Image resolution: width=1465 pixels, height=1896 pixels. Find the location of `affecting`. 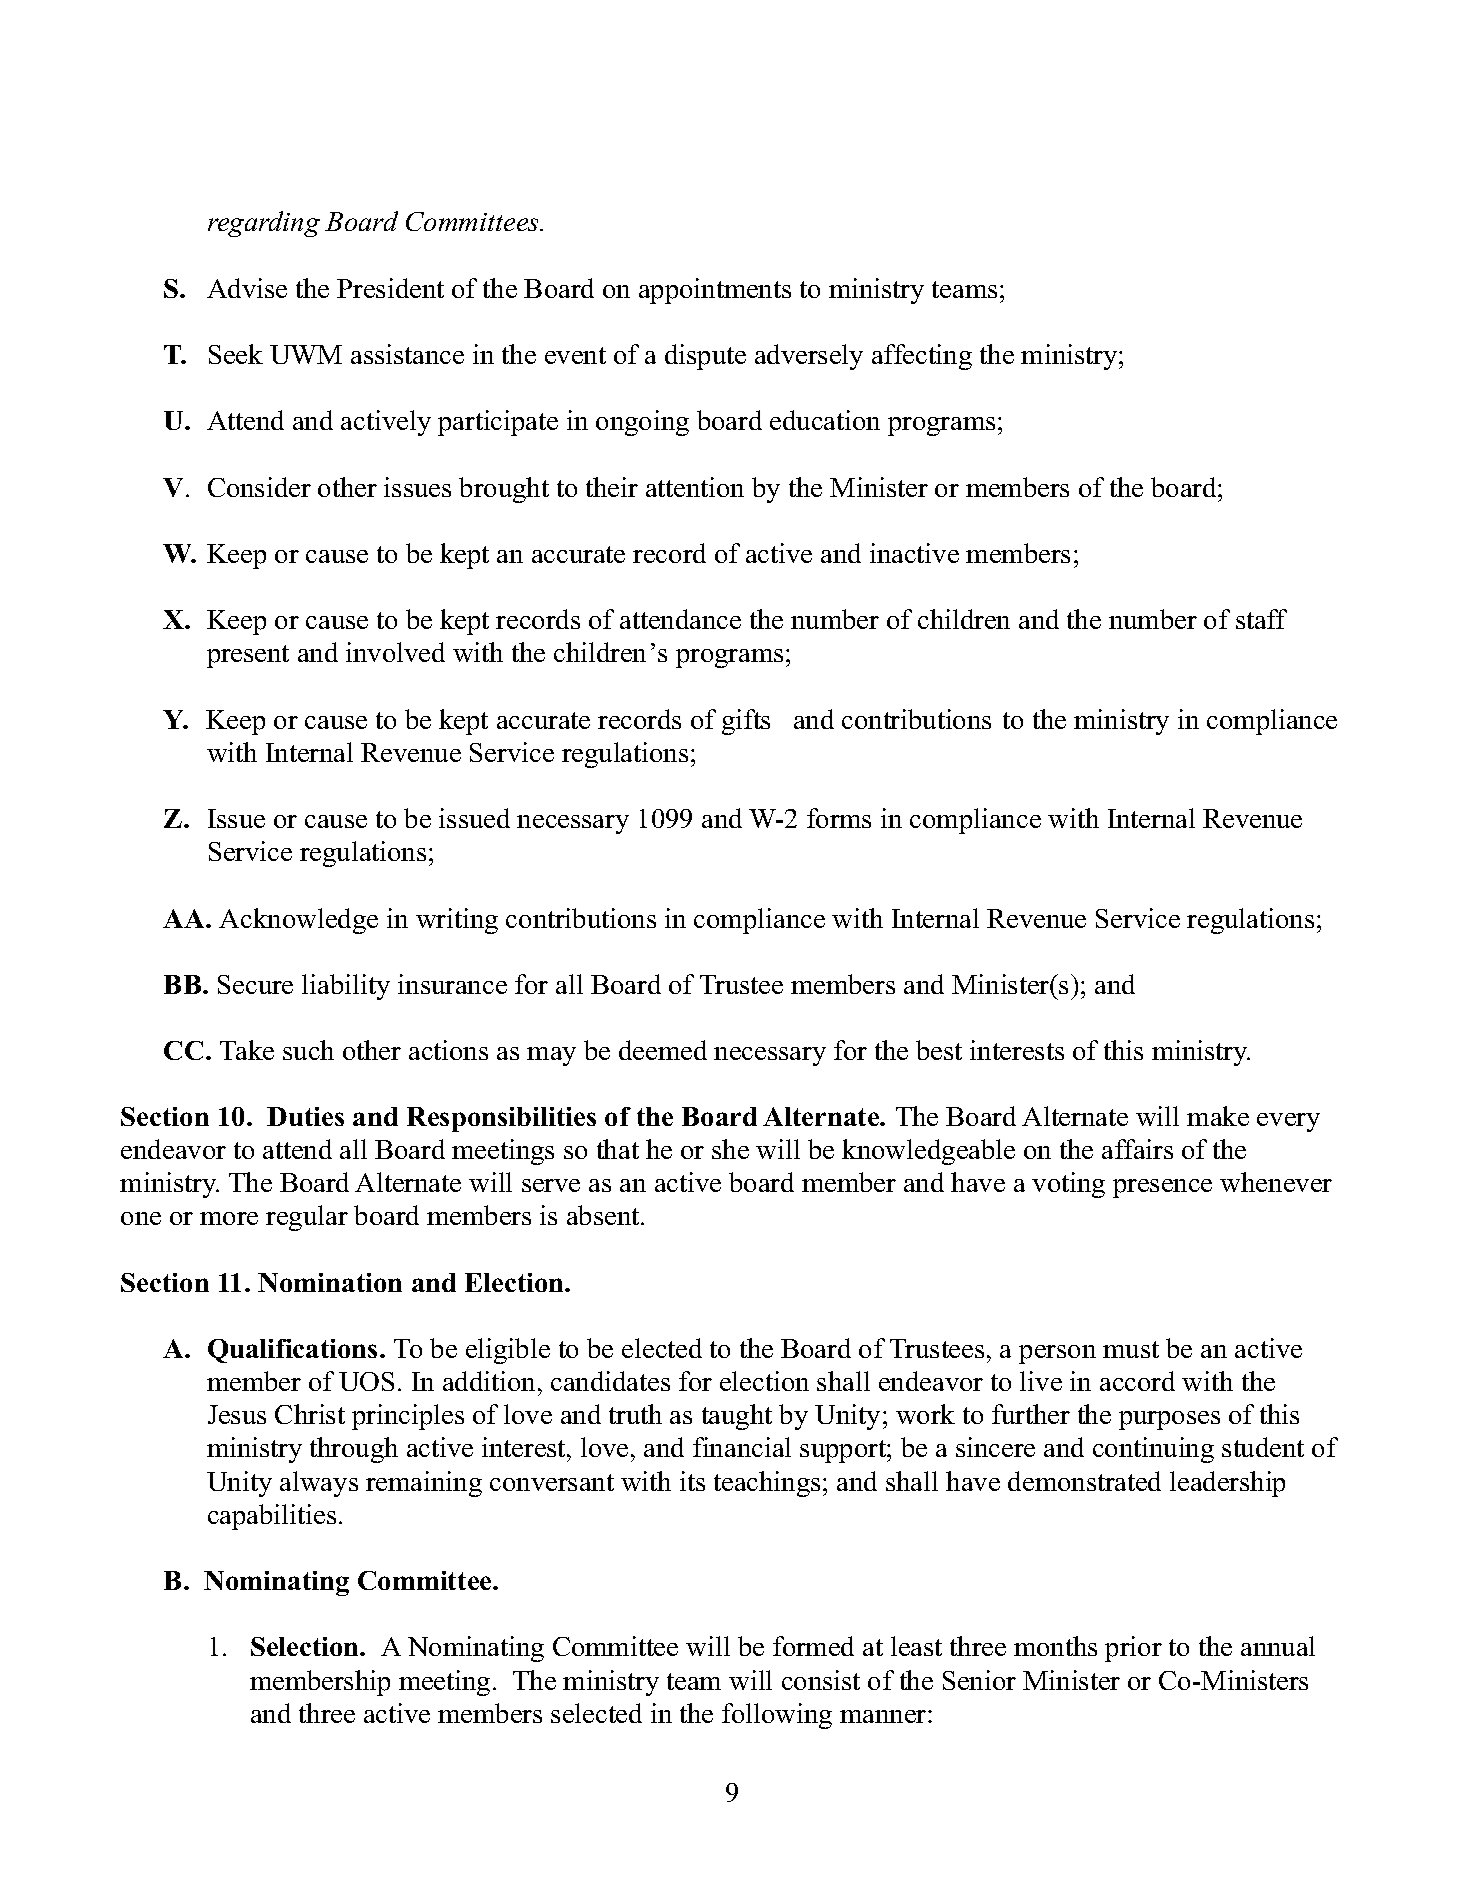

affecting is located at coordinates (922, 357).
